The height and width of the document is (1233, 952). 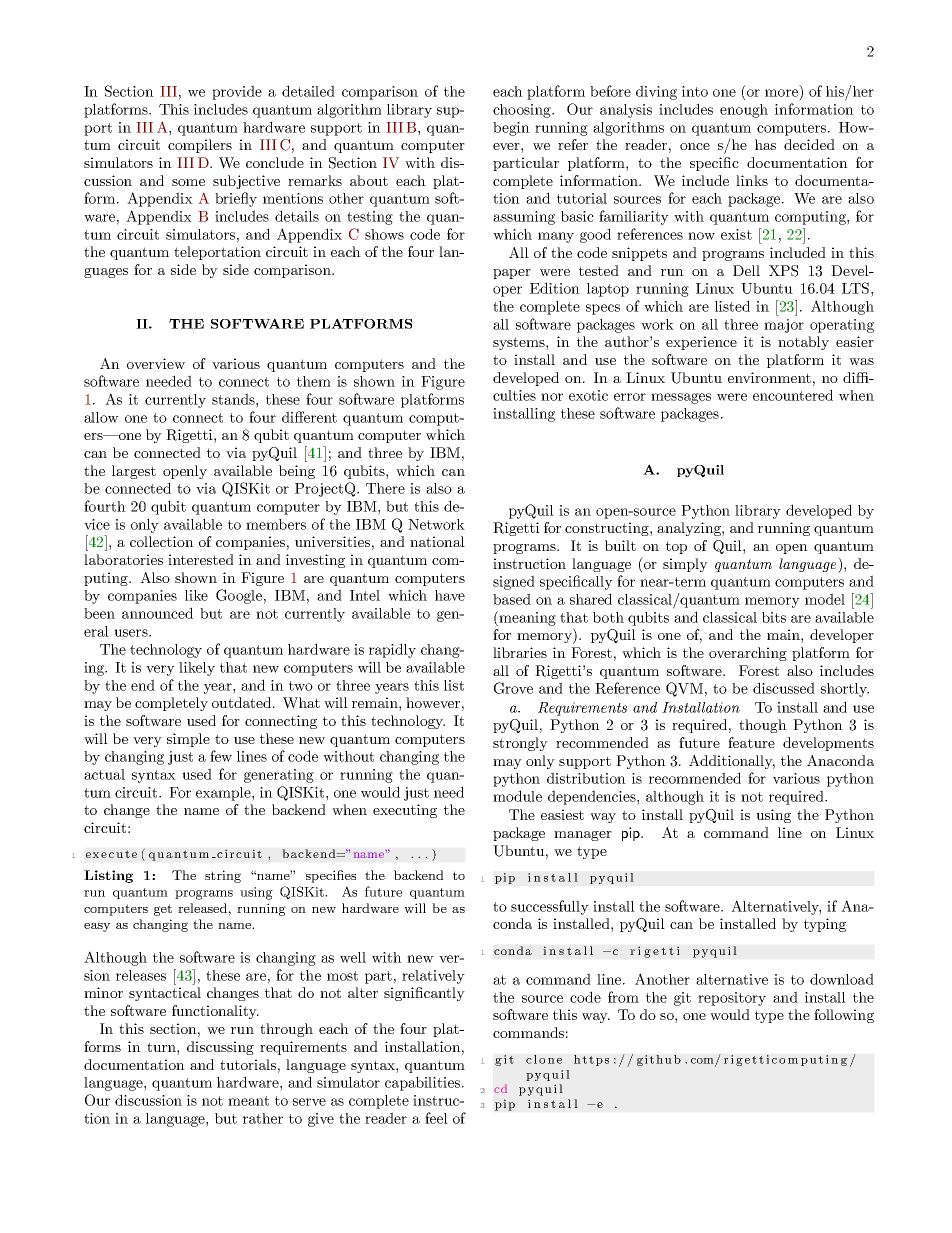 I want to click on enough, so click(x=744, y=111).
